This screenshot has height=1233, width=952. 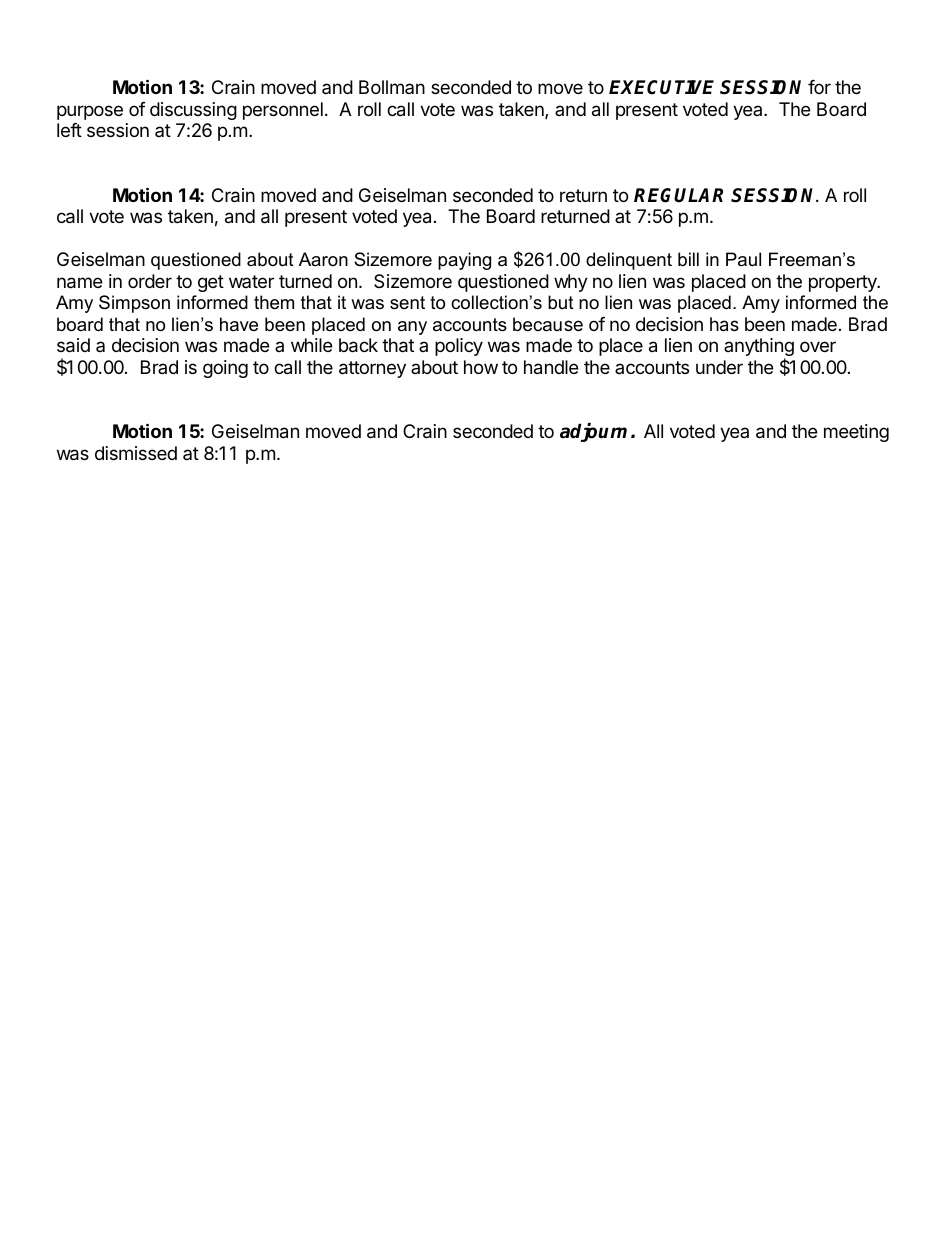 What do you see at coordinates (661, 87) in the screenshot?
I see `EXECUTIVE` at bounding box center [661, 87].
